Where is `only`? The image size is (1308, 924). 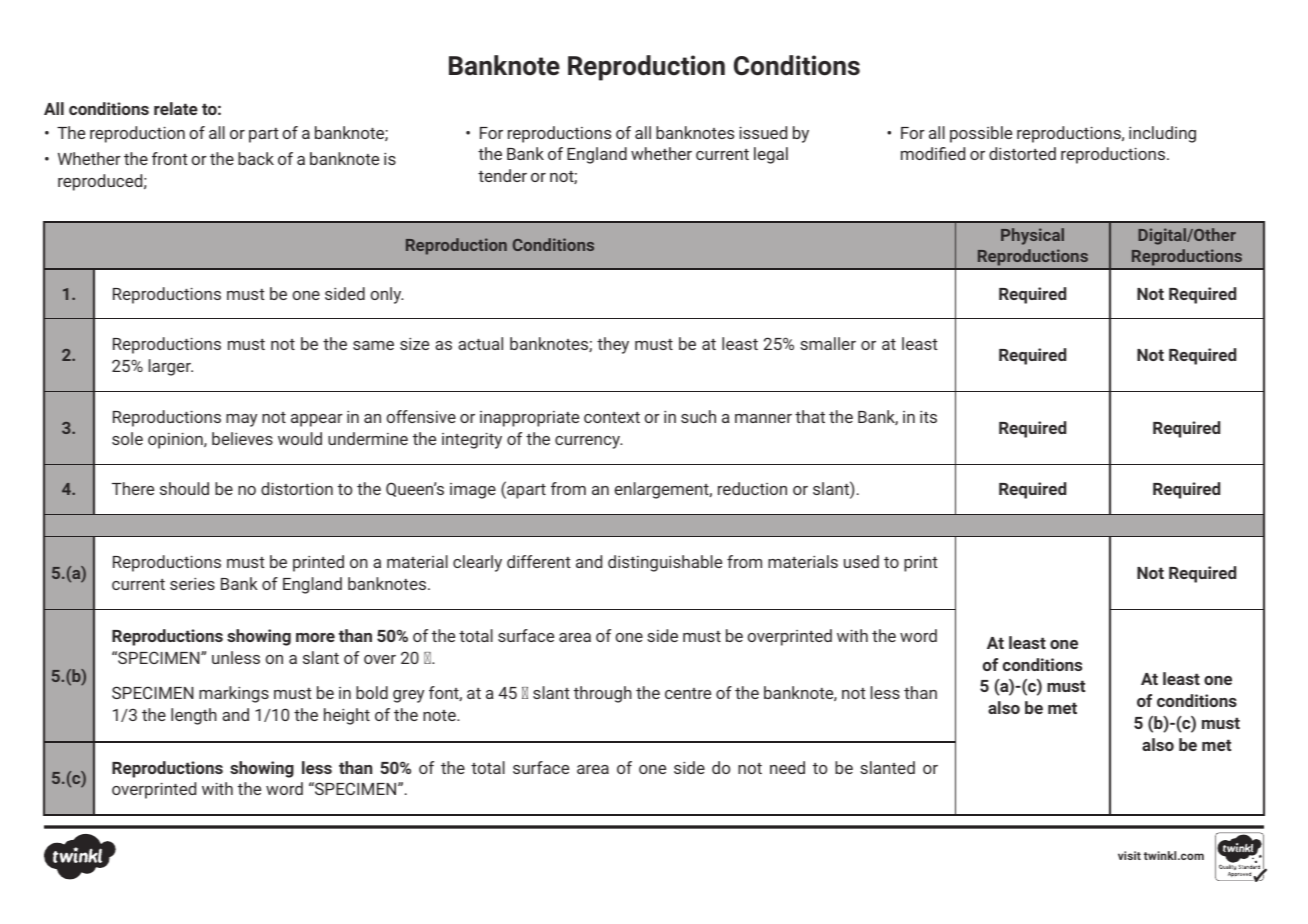
only is located at coordinates (387, 295).
